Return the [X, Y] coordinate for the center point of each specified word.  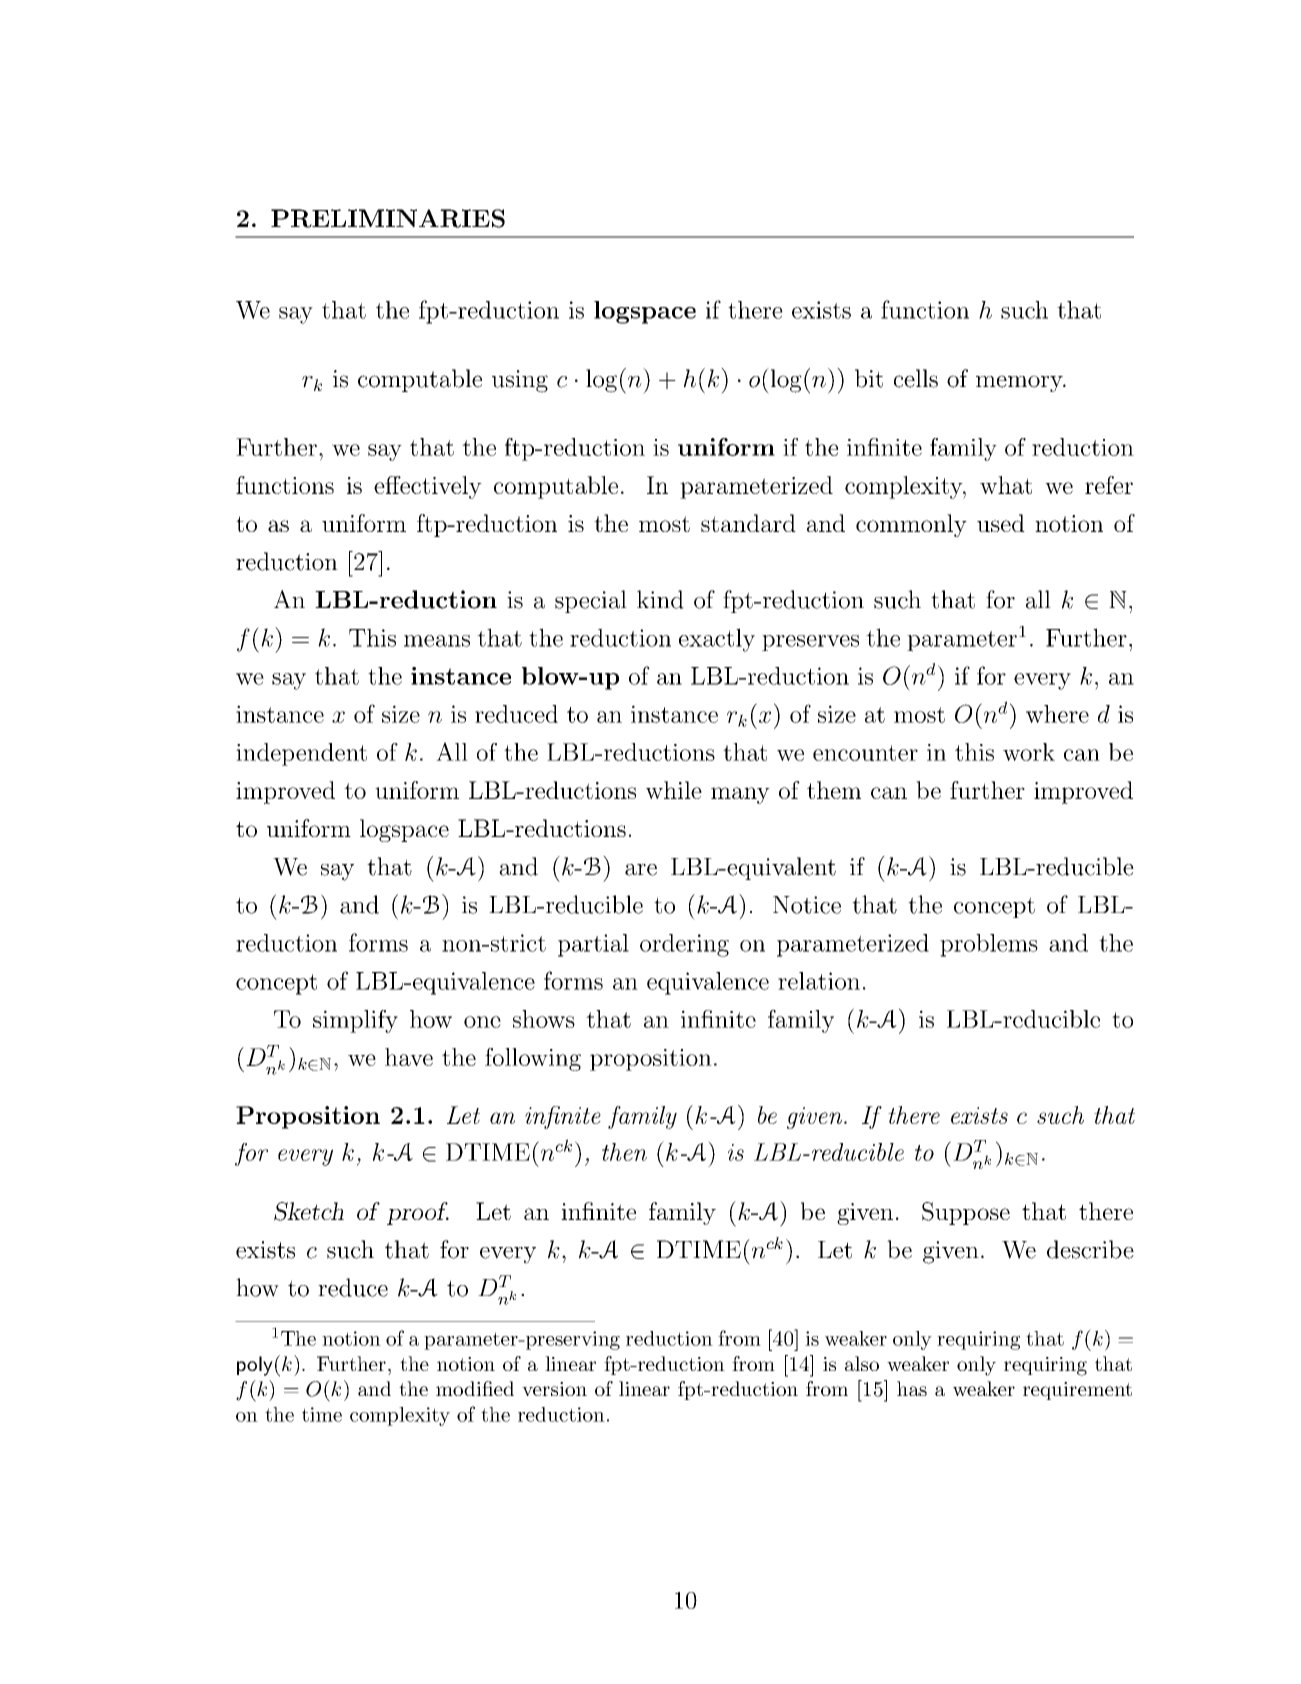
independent [301, 754]
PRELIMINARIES [388, 218]
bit [869, 378]
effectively [428, 487]
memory [1020, 383]
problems [989, 945]
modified [475, 1388]
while [674, 790]
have [409, 1057]
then [624, 1152]
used [1001, 523]
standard [748, 523]
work [1029, 752]
